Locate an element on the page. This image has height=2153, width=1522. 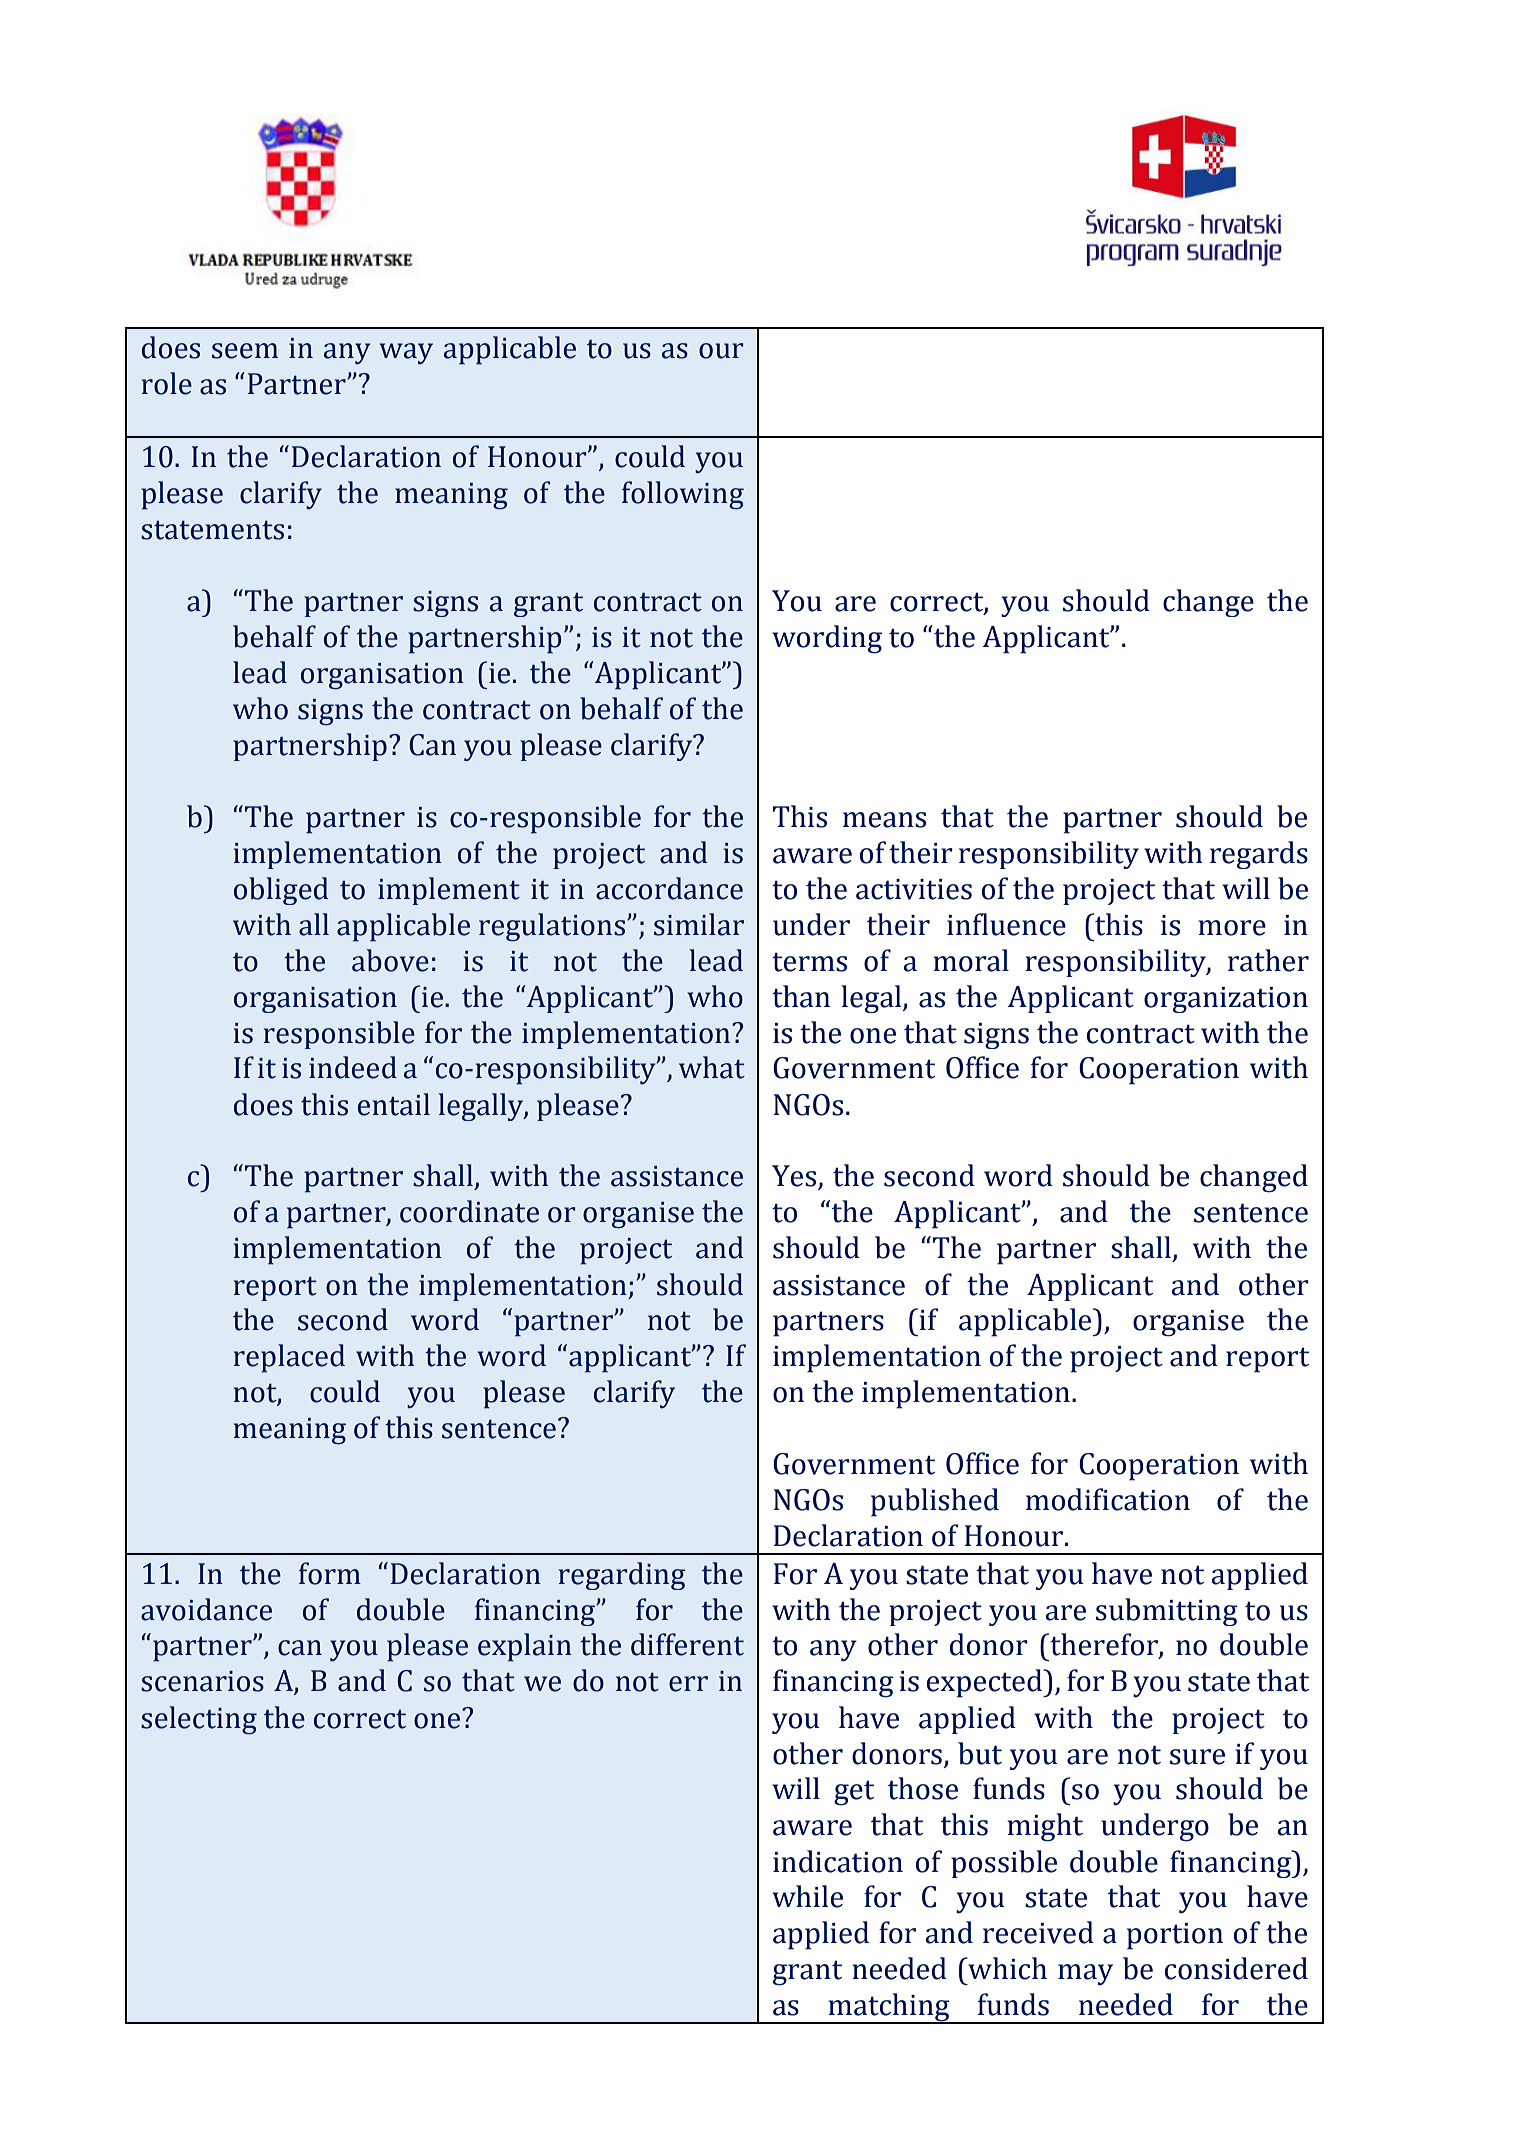
organization is located at coordinates (1226, 1000).
